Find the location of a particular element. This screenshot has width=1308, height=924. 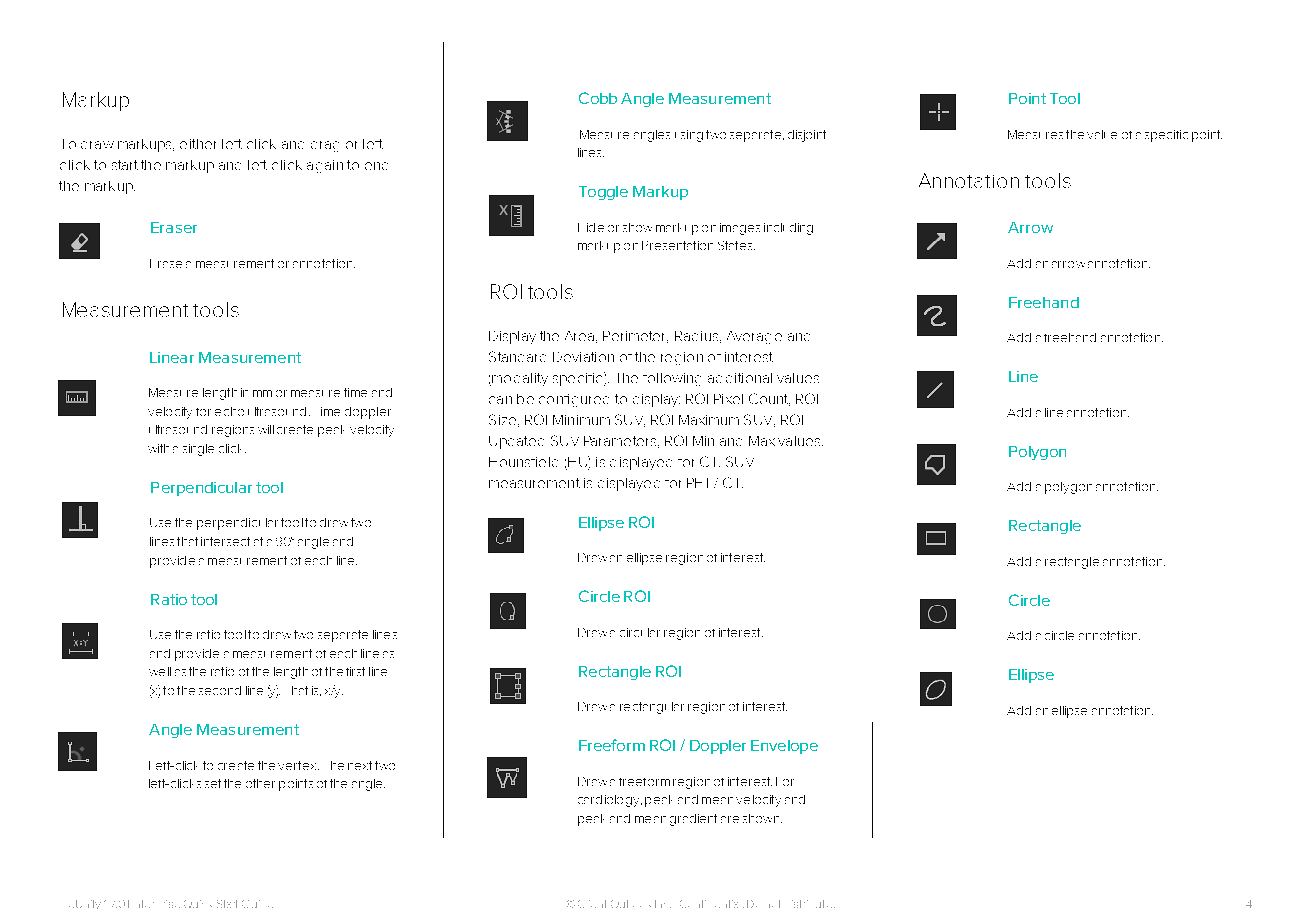

Radius is located at coordinates (698, 337).
